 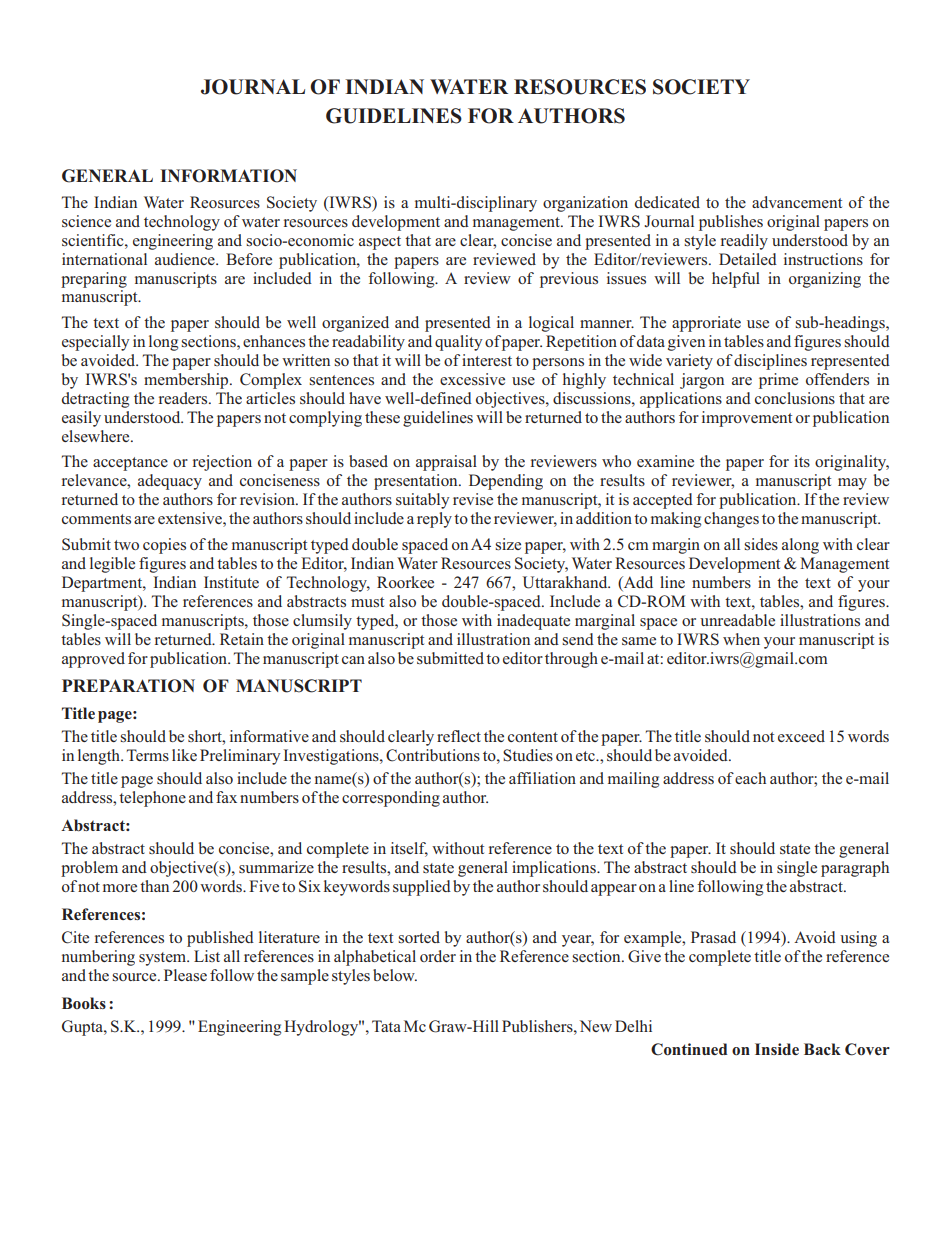 I want to click on advancement, so click(x=797, y=202).
